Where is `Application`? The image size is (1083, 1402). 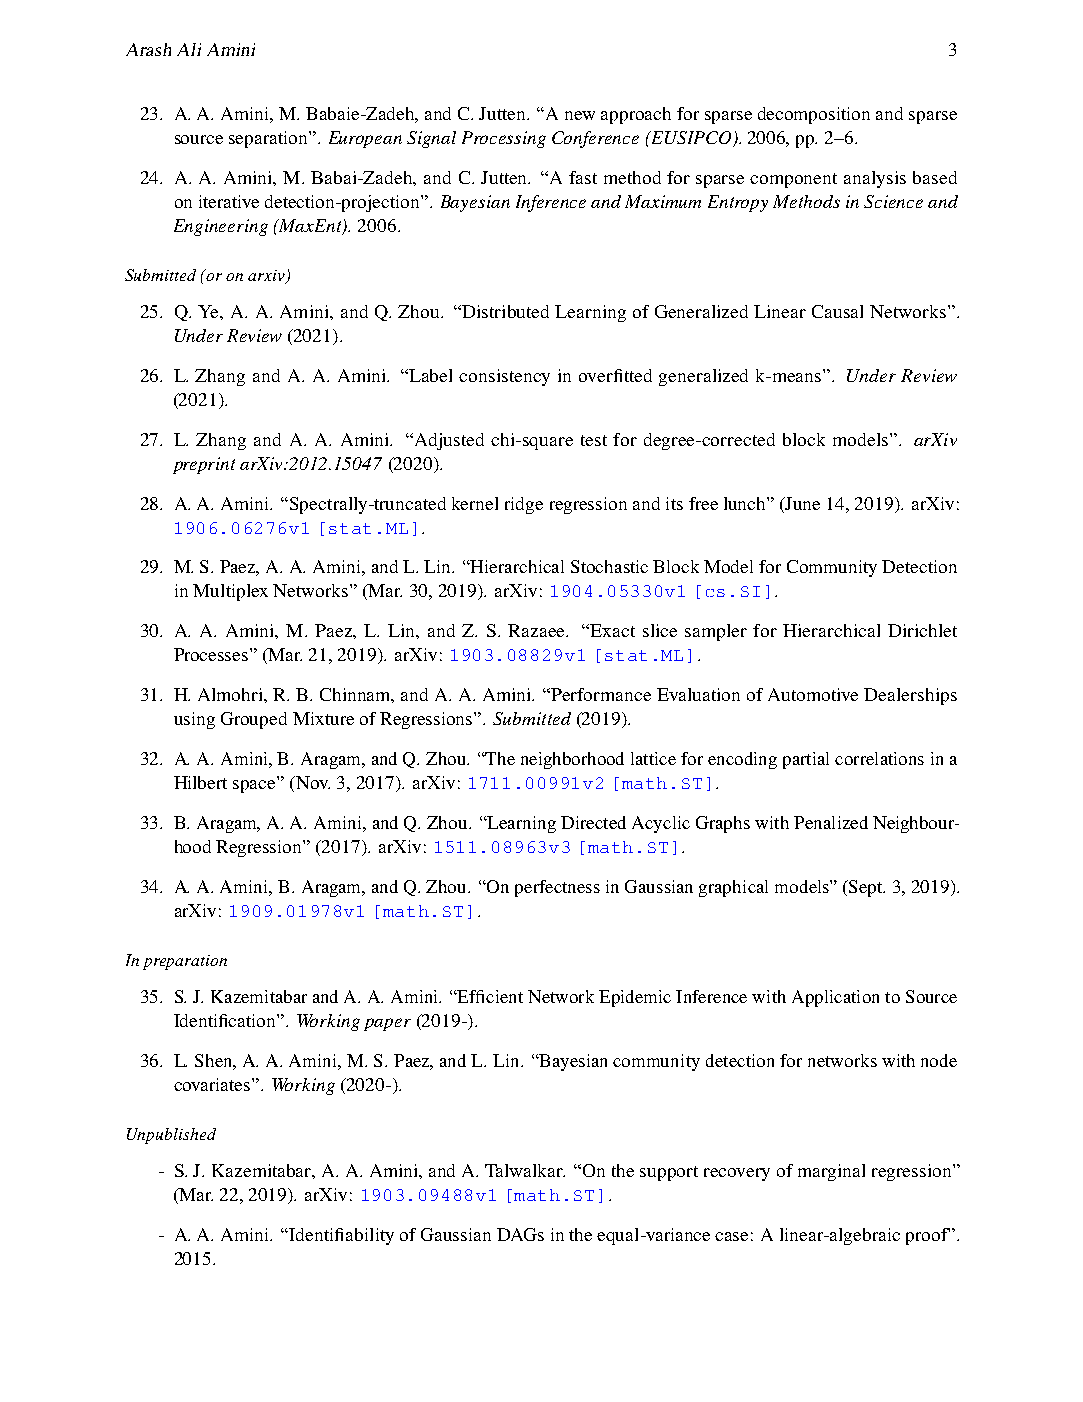
Application is located at coordinates (835, 998).
